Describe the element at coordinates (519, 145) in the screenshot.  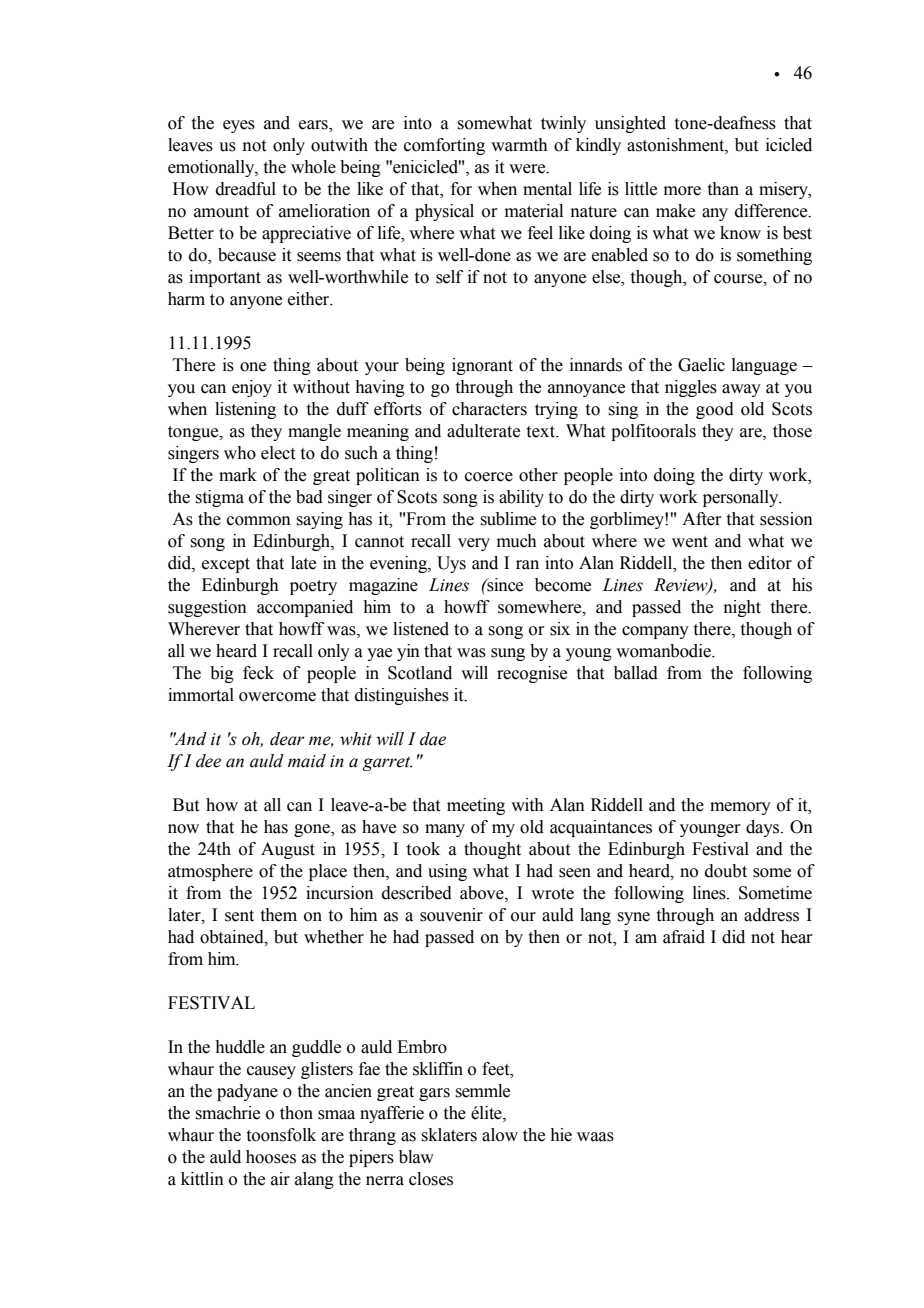
I see `warmth` at that location.
